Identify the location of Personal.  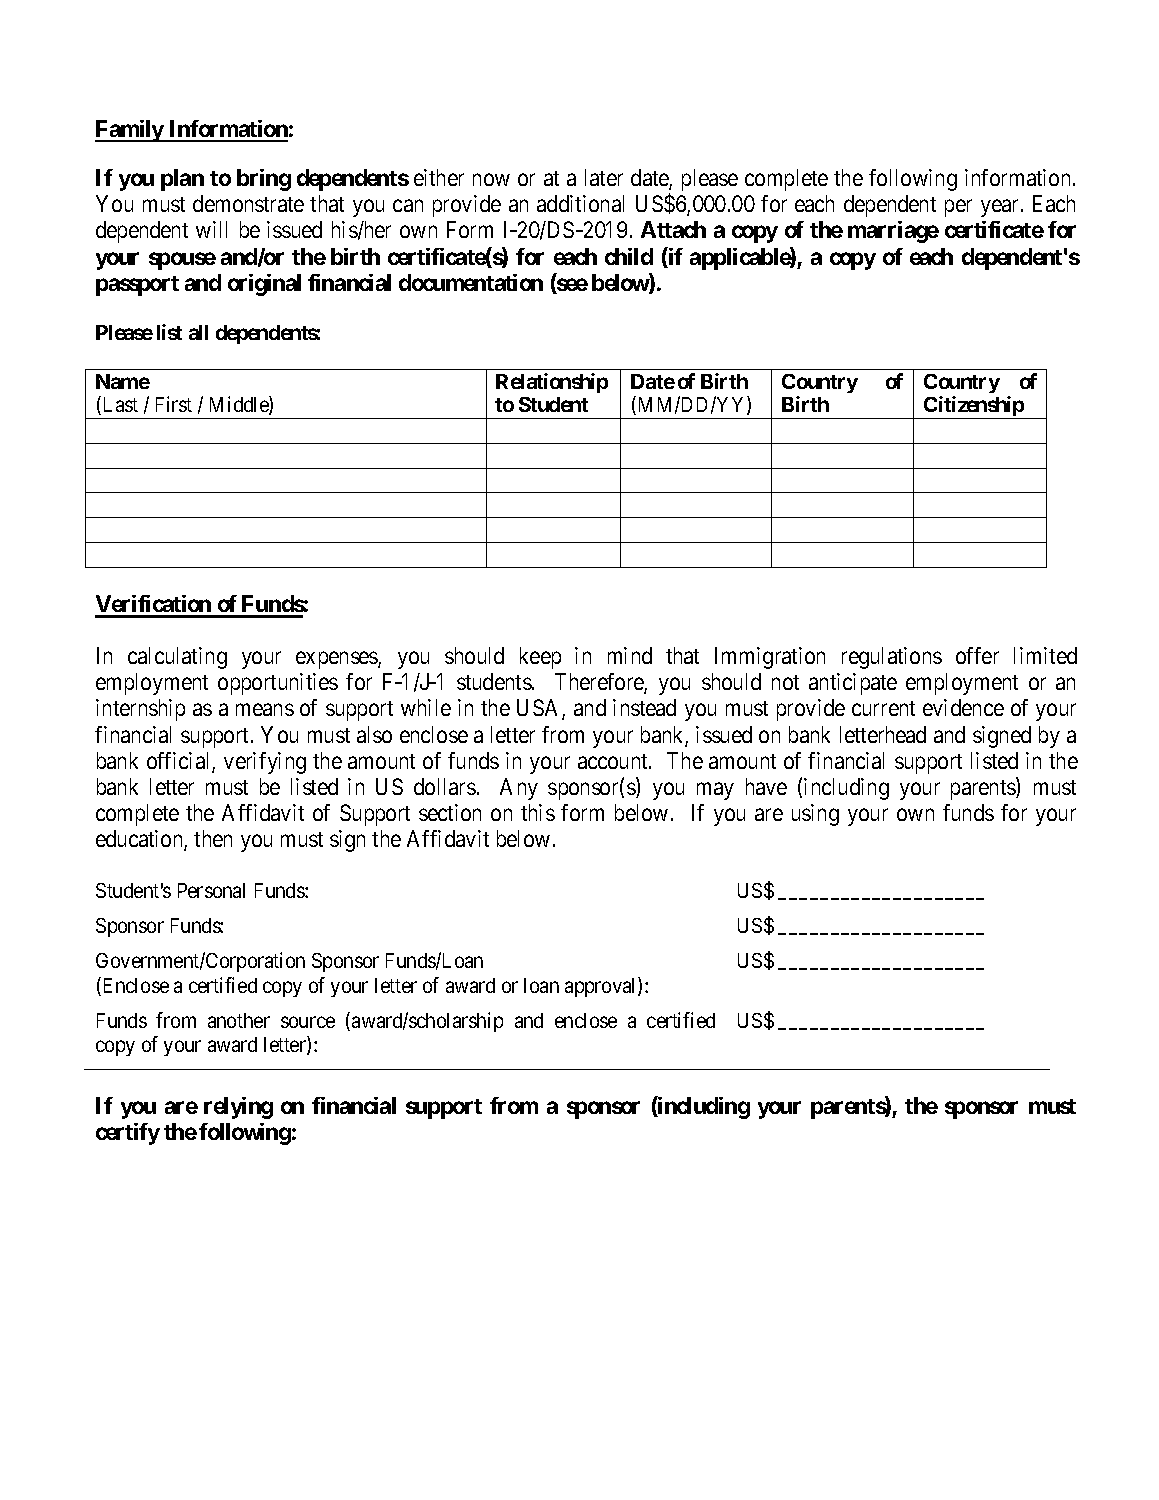
(211, 890).
